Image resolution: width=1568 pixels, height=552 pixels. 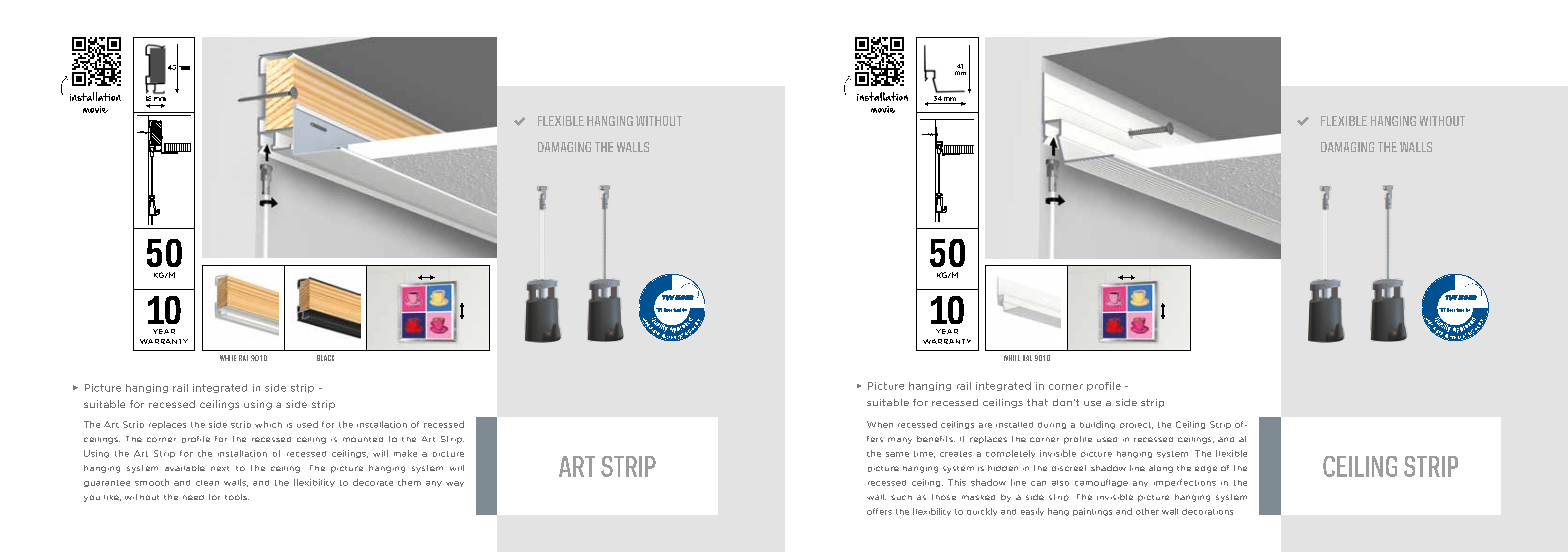 I want to click on which, so click(x=268, y=424).
